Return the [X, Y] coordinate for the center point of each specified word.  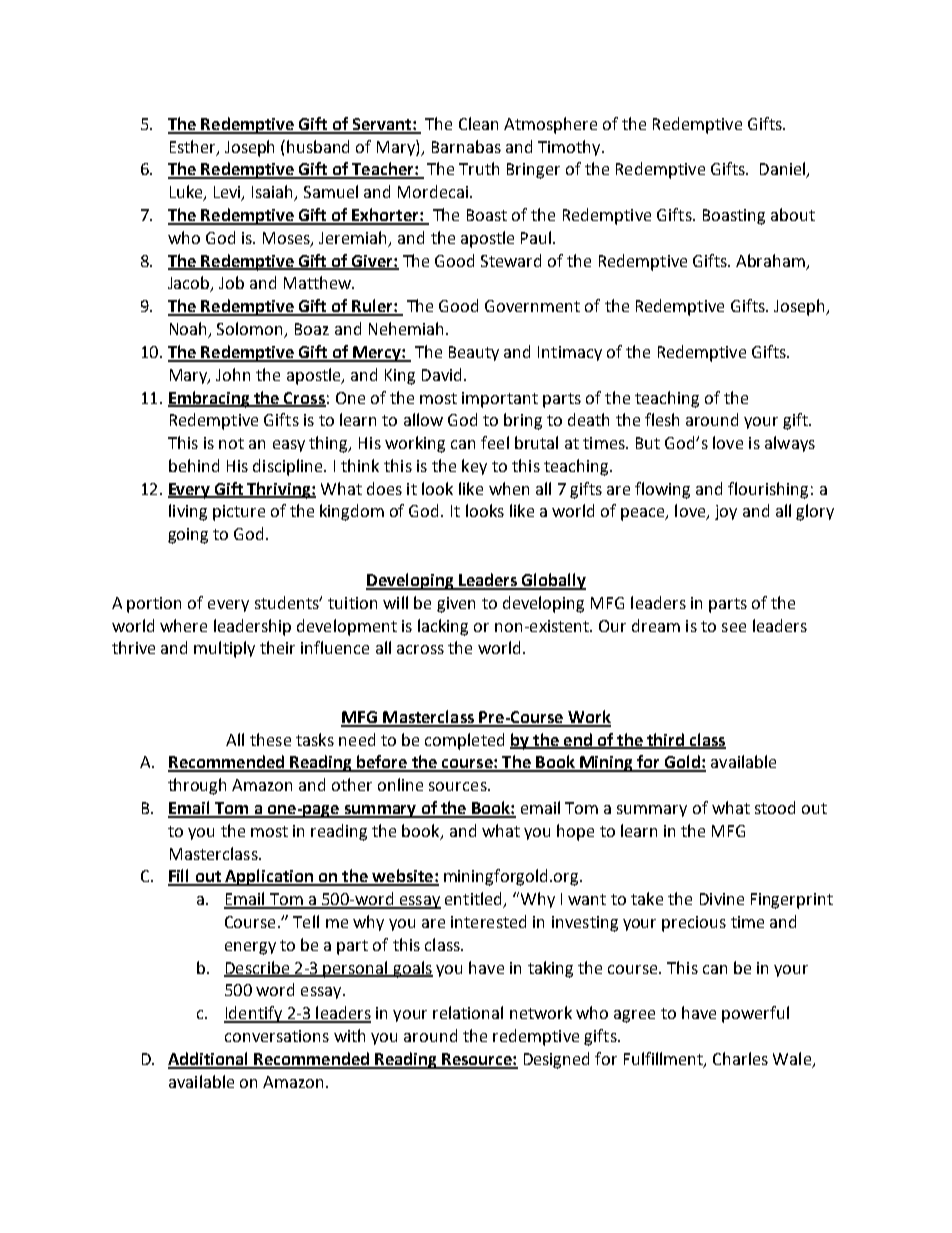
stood [775, 807]
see [734, 627]
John [233, 374]
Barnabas [466, 146]
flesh [662, 419]
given [456, 605]
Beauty [474, 353]
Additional [209, 1060]
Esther [194, 147]
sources [459, 786]
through [197, 786]
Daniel [784, 170]
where [183, 625]
